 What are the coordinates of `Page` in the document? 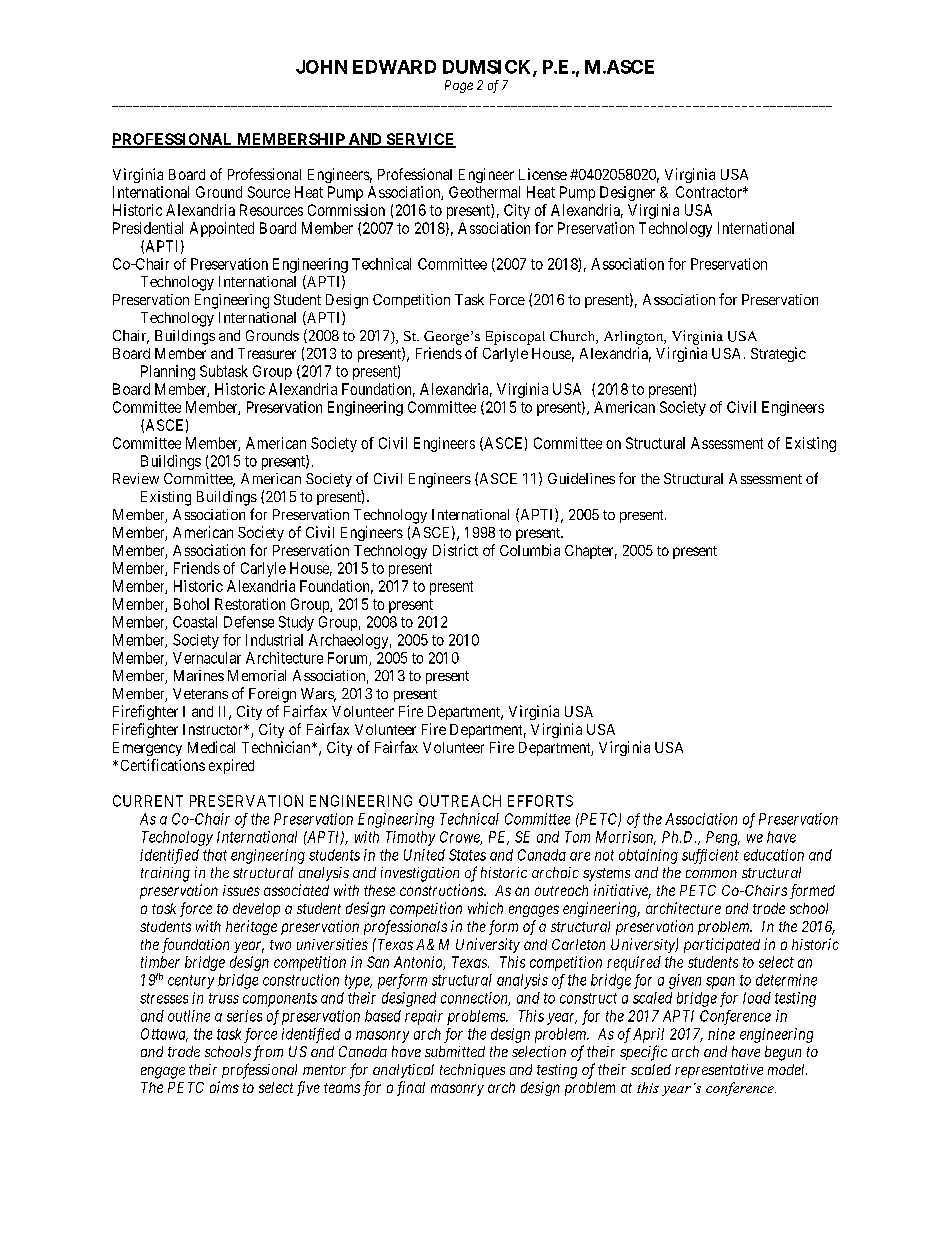 It's located at (459, 86).
